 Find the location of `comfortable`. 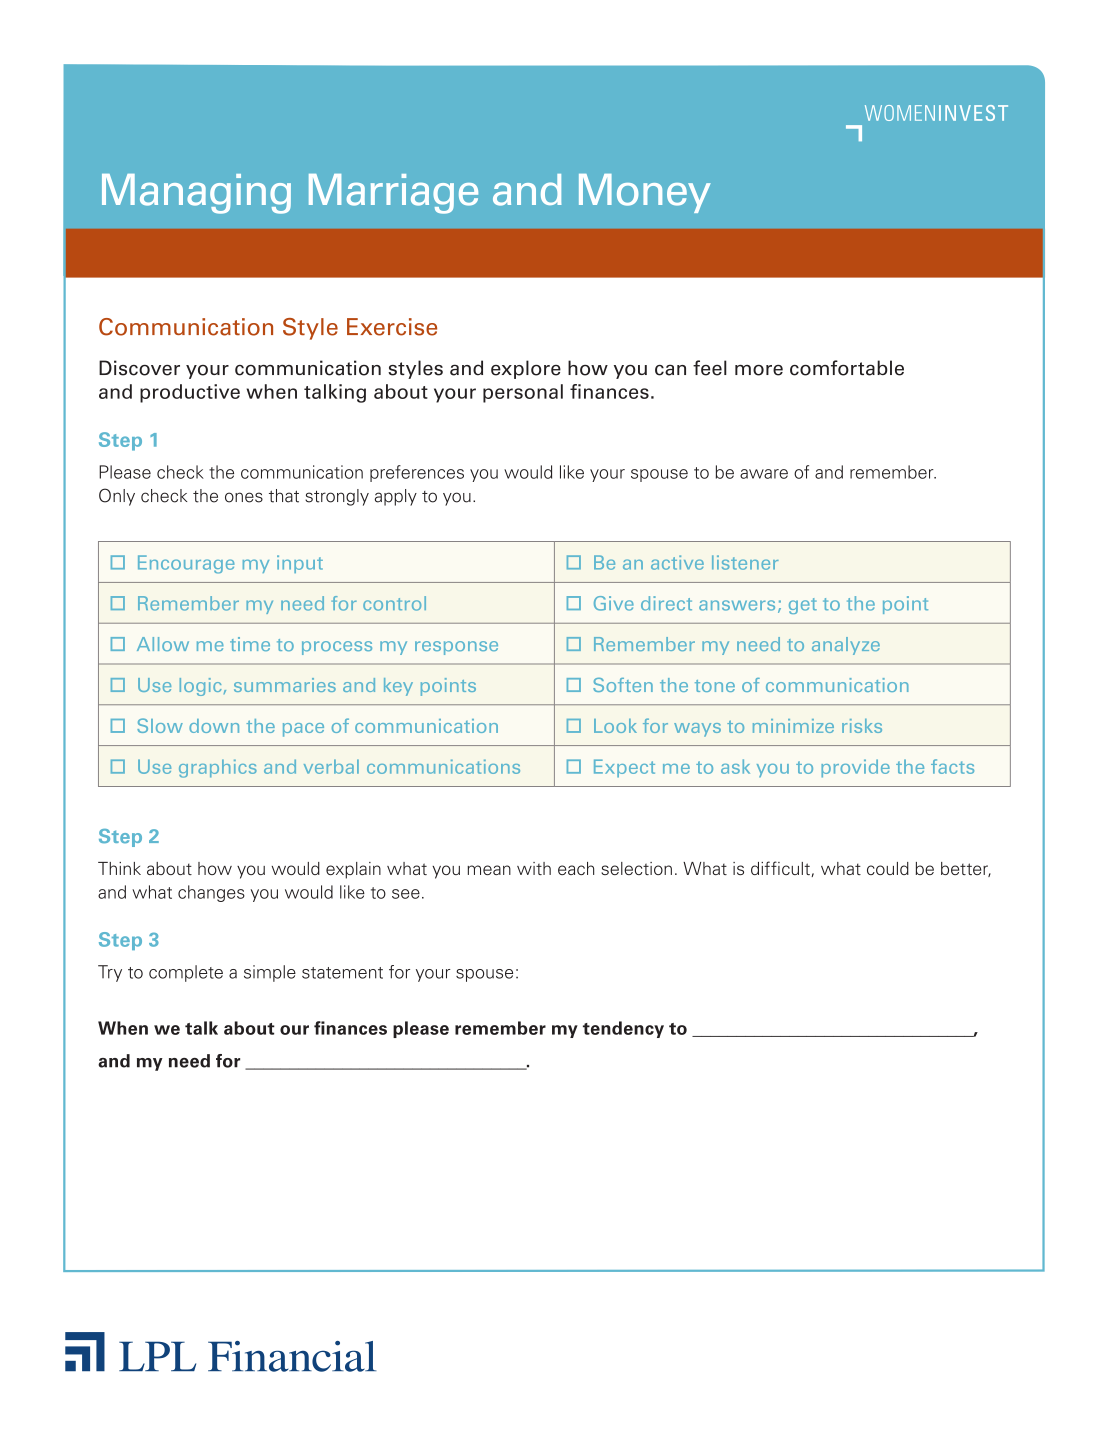

comfortable is located at coordinates (847, 368).
